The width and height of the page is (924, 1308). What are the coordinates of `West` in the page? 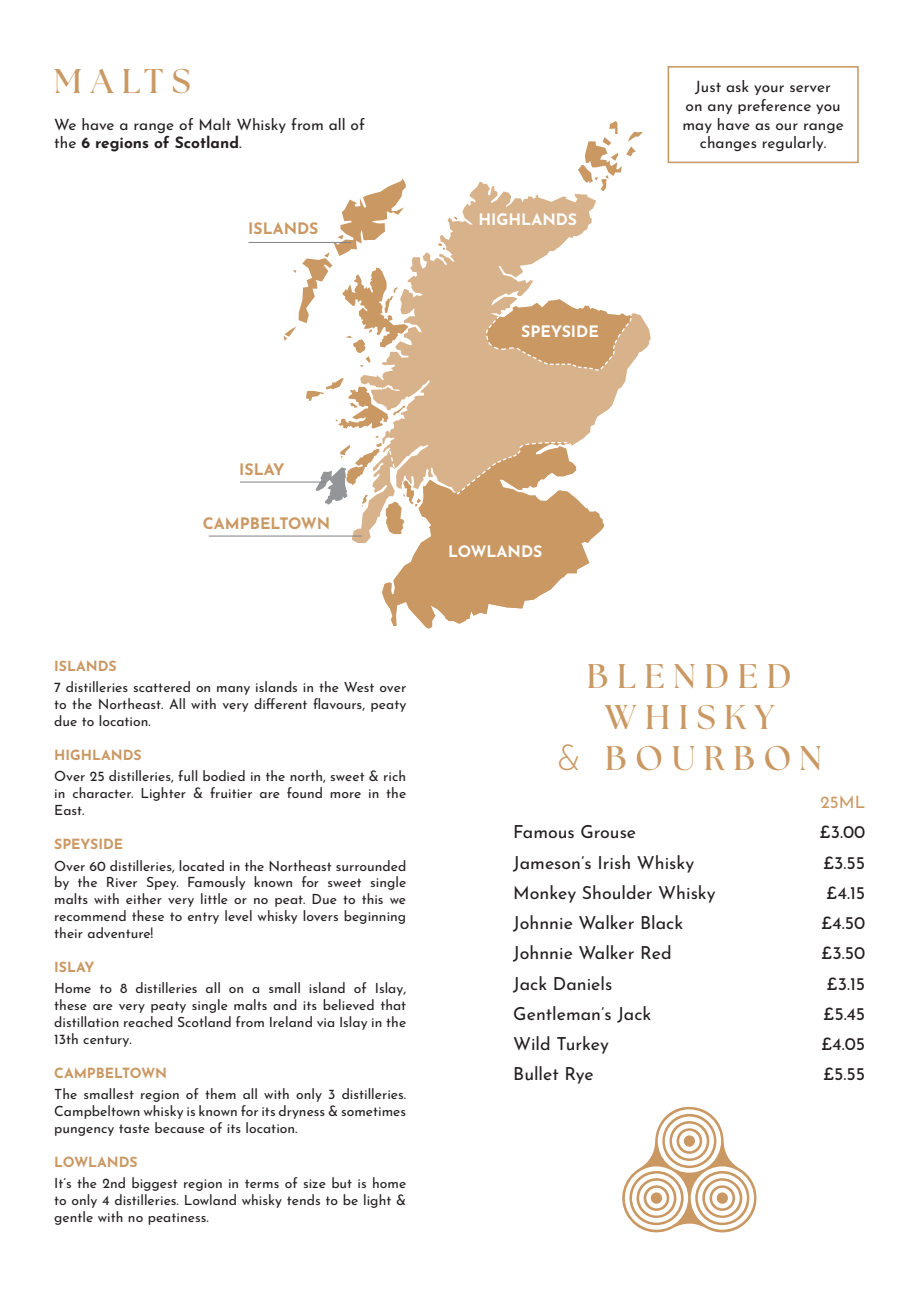 It's located at (359, 687).
